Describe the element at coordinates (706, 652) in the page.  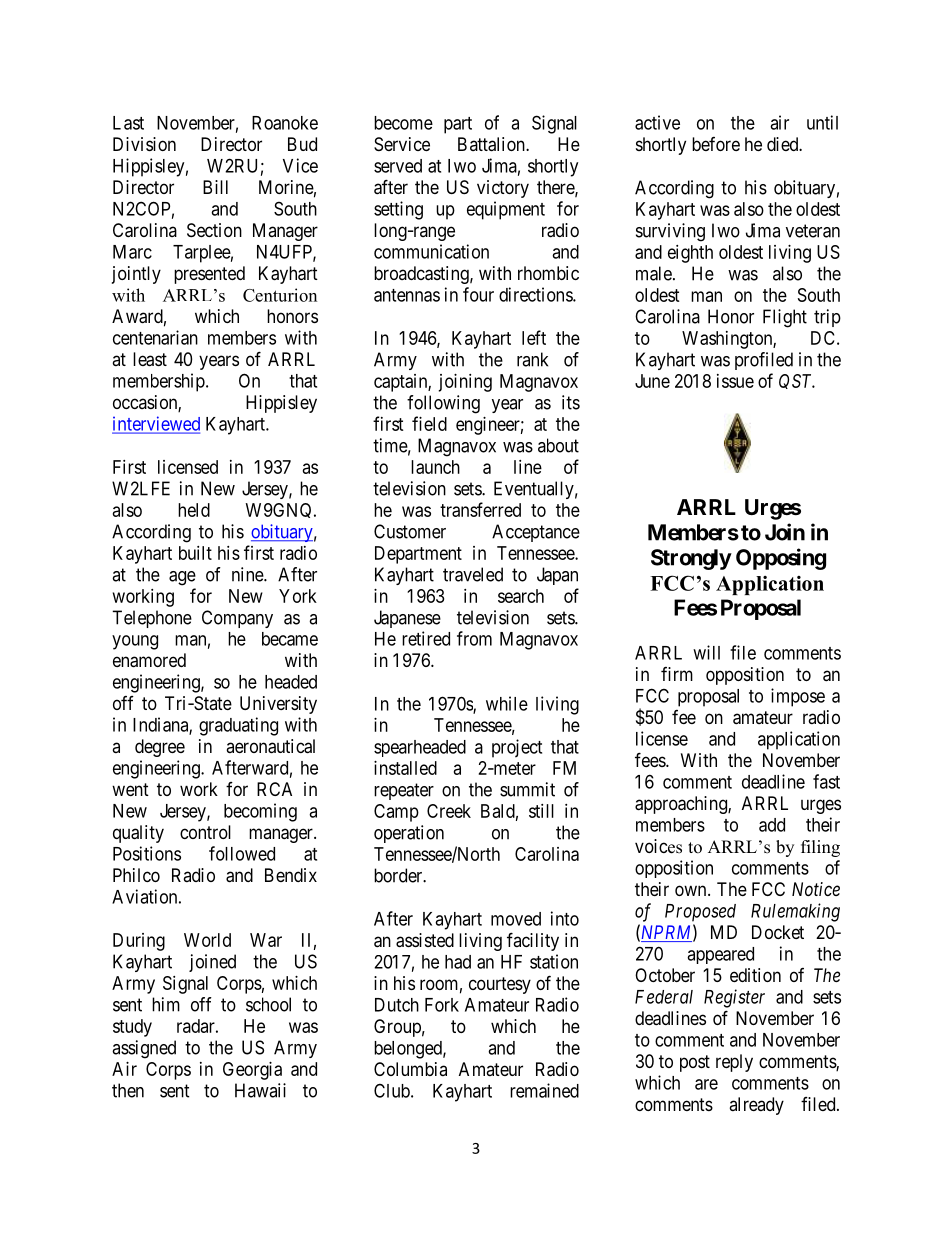
I see `will` at that location.
